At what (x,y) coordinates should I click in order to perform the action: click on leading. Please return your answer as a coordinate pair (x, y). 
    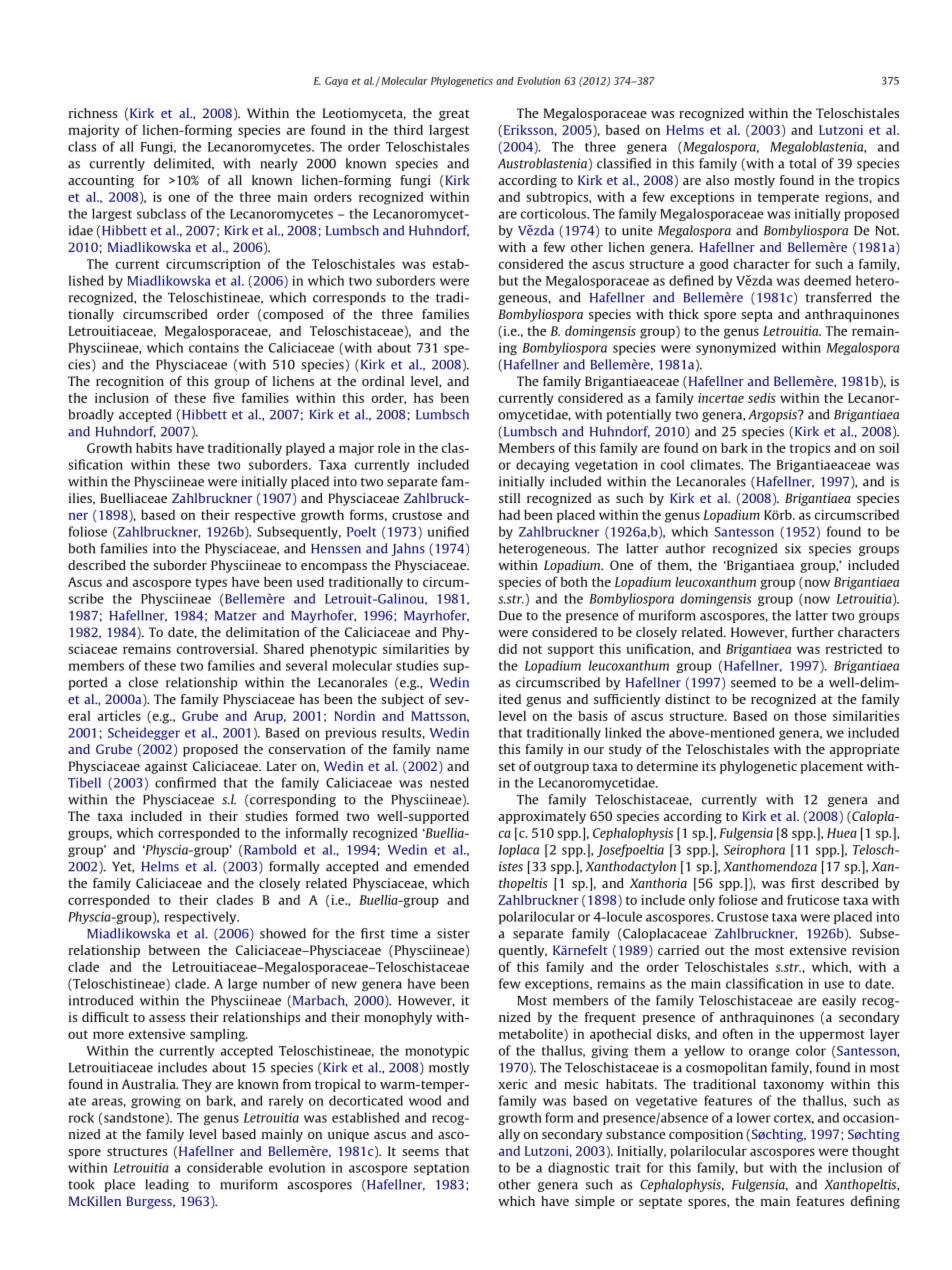
    Looking at the image, I should click on (167, 1185).
